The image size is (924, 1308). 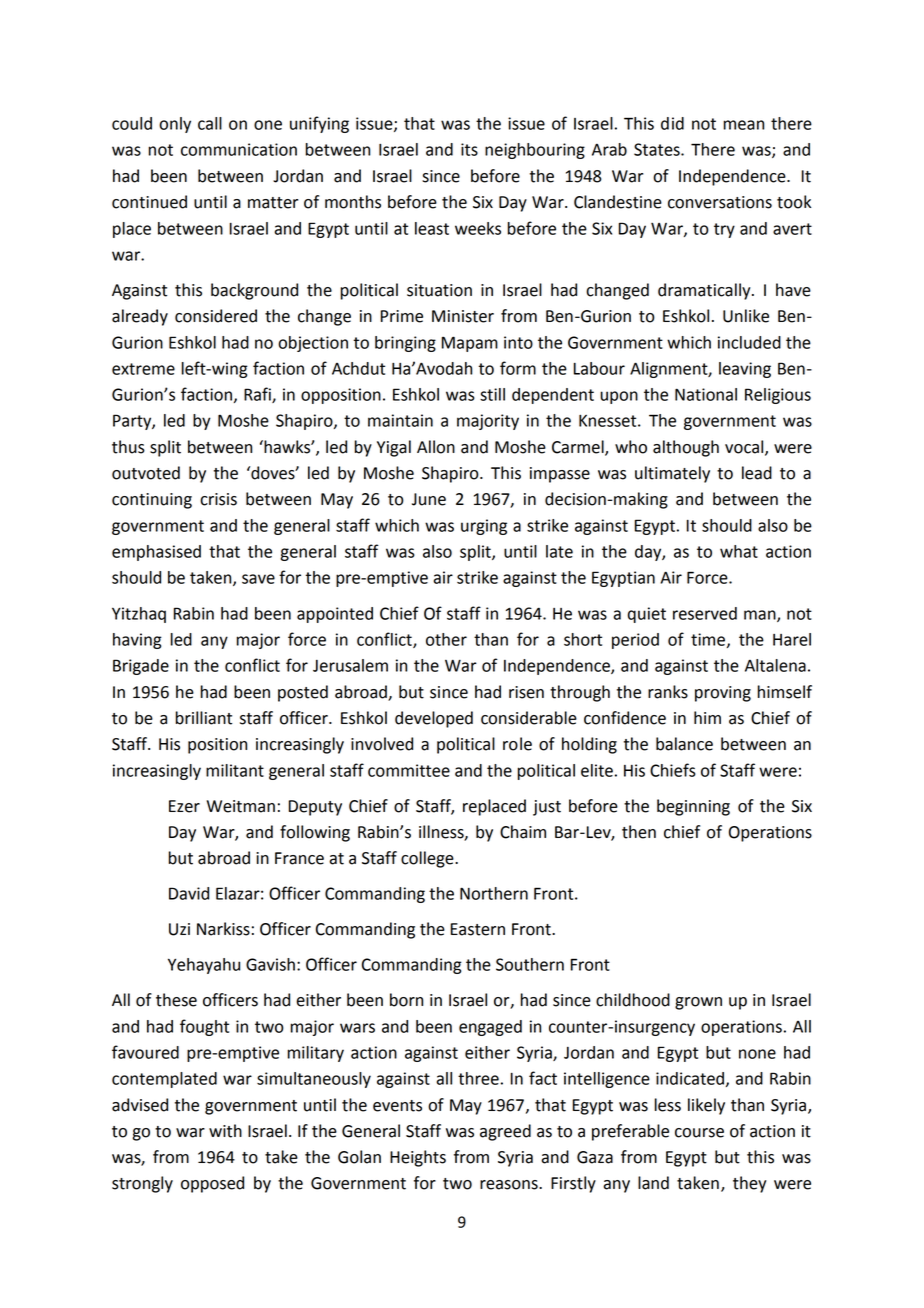 I want to click on course, so click(x=699, y=1133).
